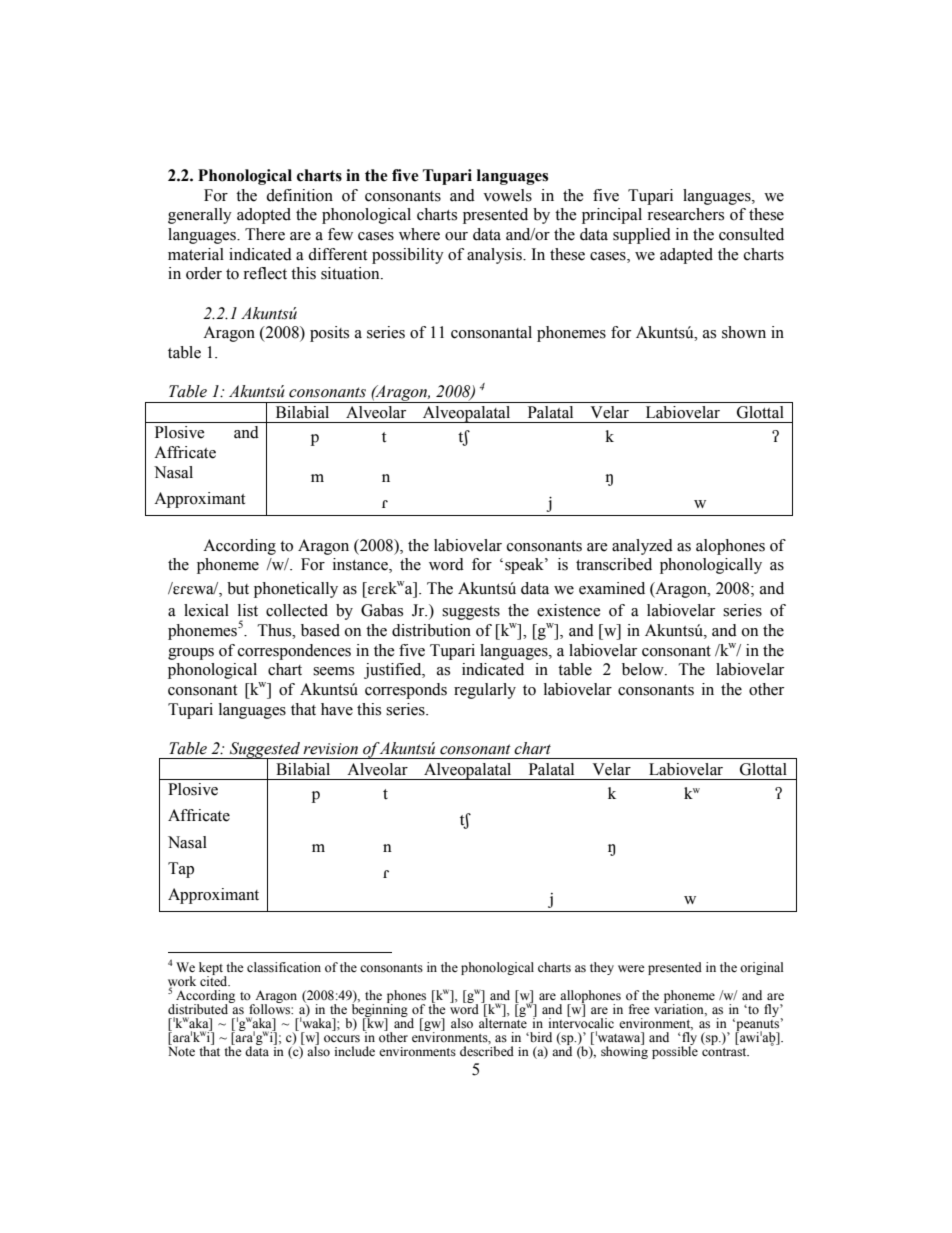 Image resolution: width=952 pixels, height=1233 pixels. What do you see at coordinates (181, 870) in the screenshot?
I see `Tap` at bounding box center [181, 870].
